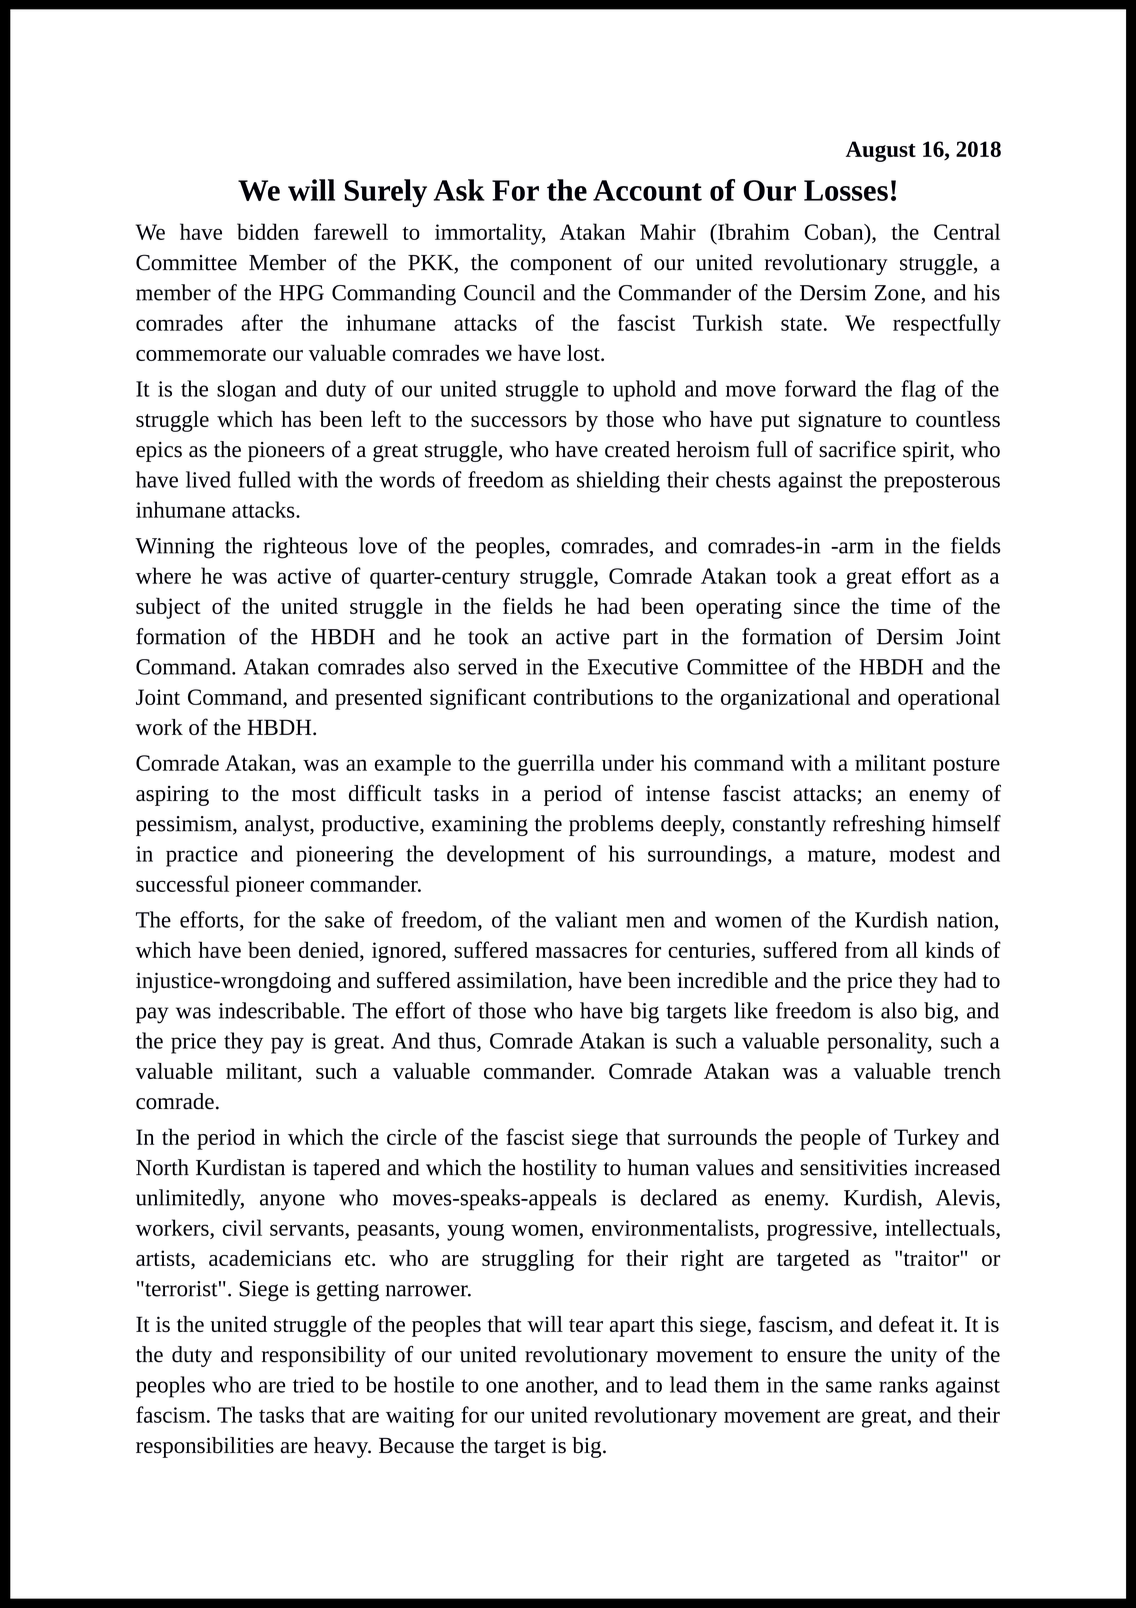  What do you see at coordinates (280, 1010) in the document?
I see `indescribable` at bounding box center [280, 1010].
